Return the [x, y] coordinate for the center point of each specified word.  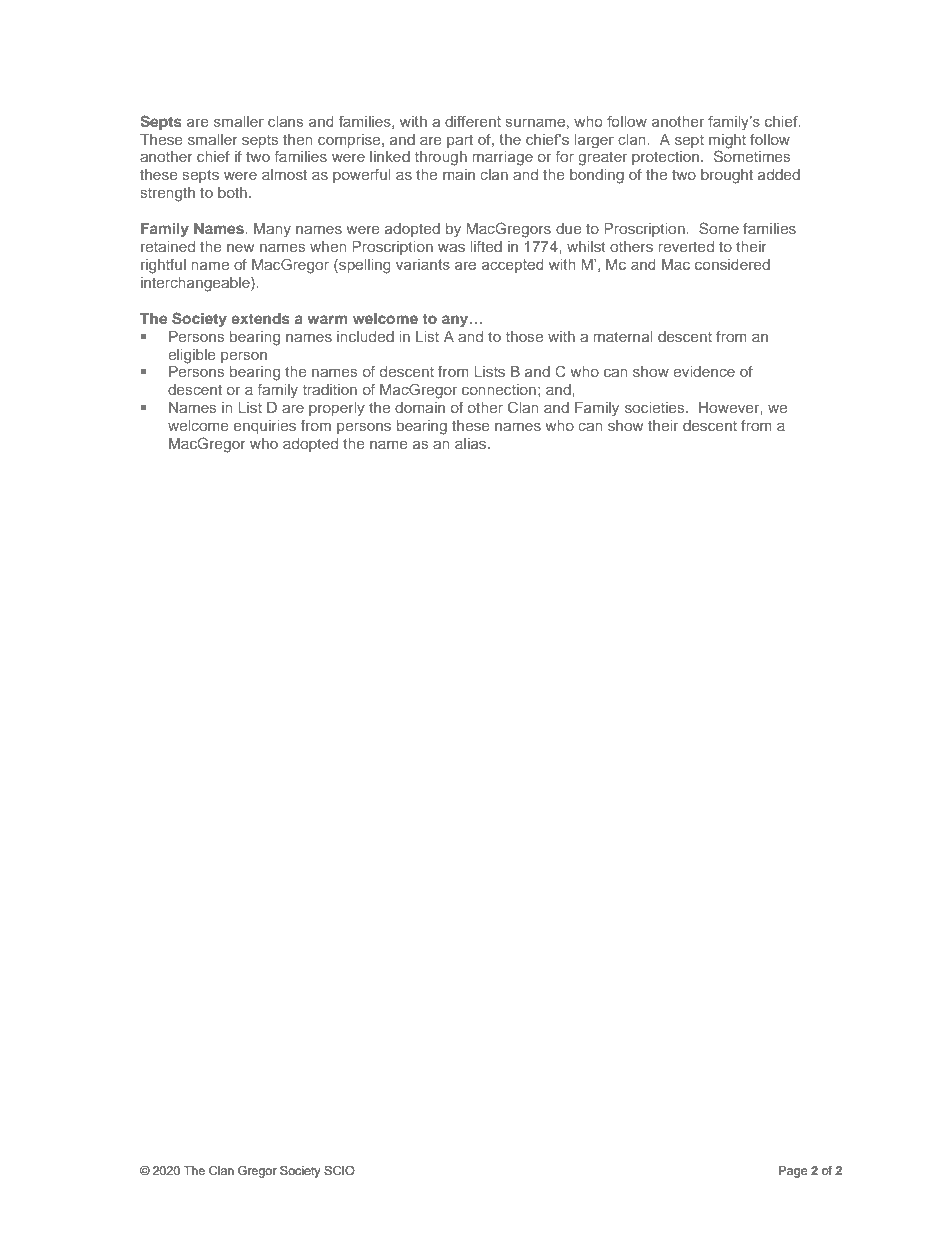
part [460, 141]
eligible [192, 356]
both [232, 192]
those [524, 336]
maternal [622, 336]
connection [499, 389]
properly [337, 409]
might [727, 141]
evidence [704, 371]
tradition [330, 389]
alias [472, 443]
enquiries [265, 427]
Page [793, 1172]
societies [656, 407]
